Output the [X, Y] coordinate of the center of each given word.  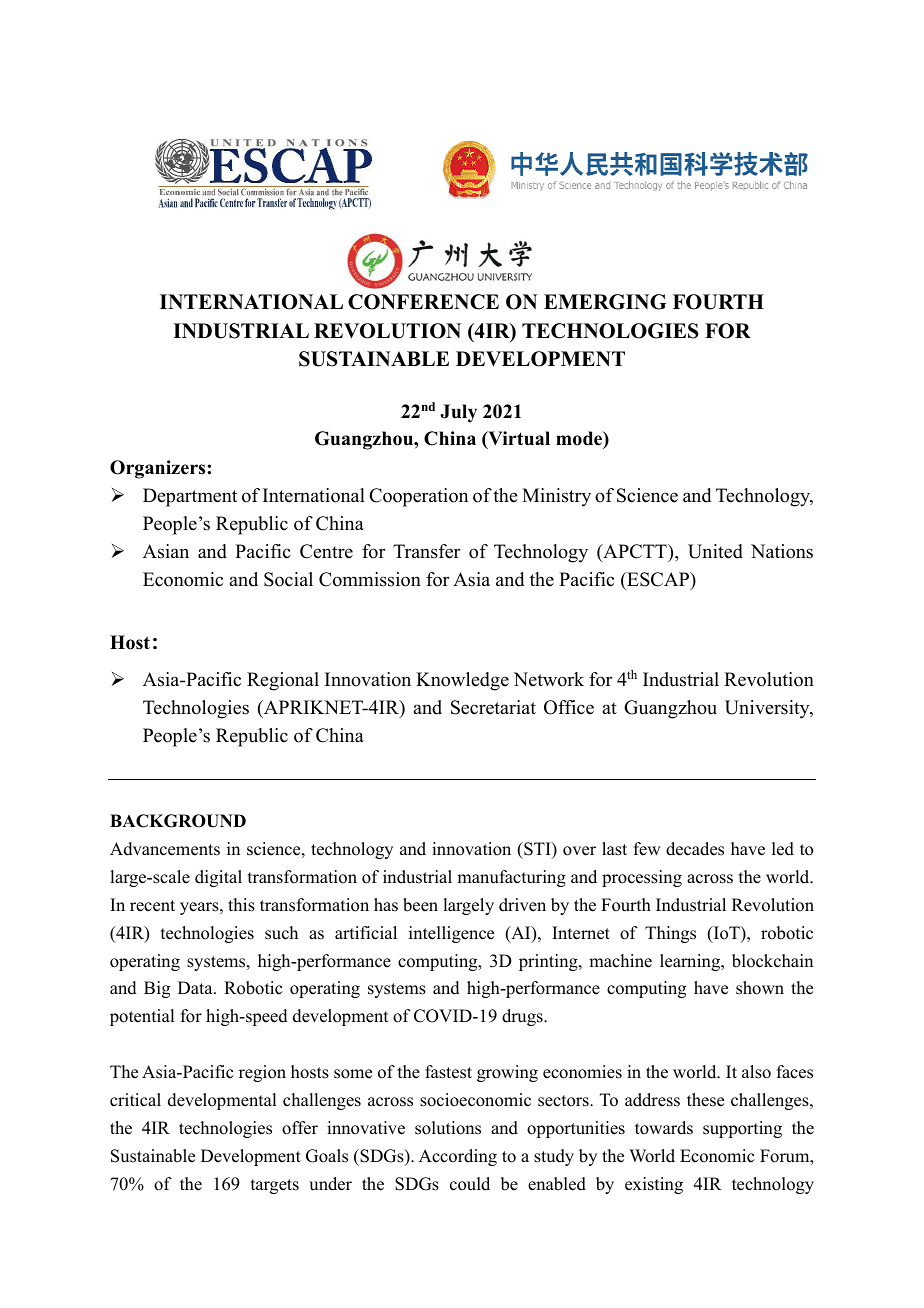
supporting [742, 1129]
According [458, 1157]
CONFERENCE [423, 302]
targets [275, 1186]
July [458, 413]
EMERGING [605, 302]
